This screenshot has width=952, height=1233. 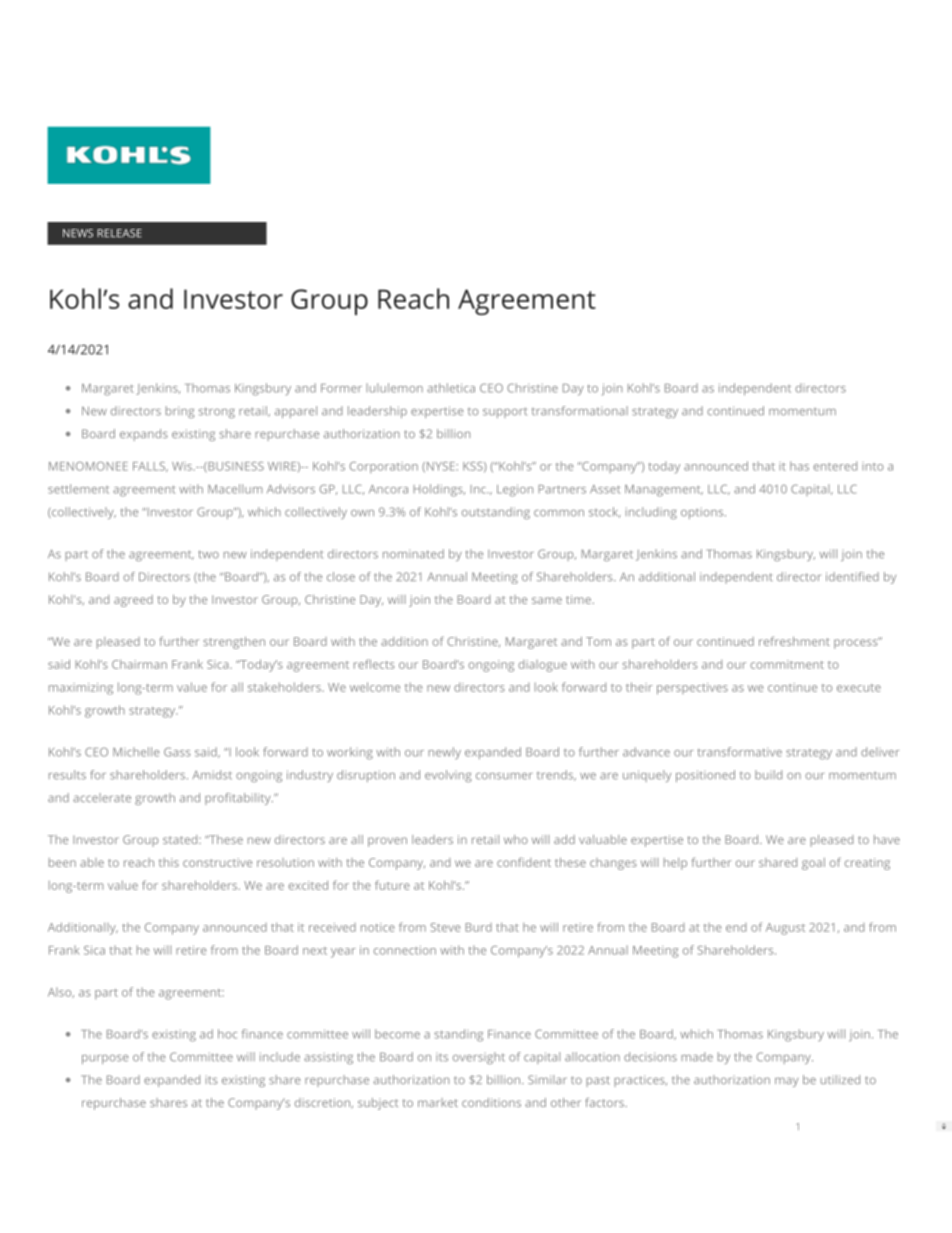 I want to click on oversight, so click(x=479, y=1058).
